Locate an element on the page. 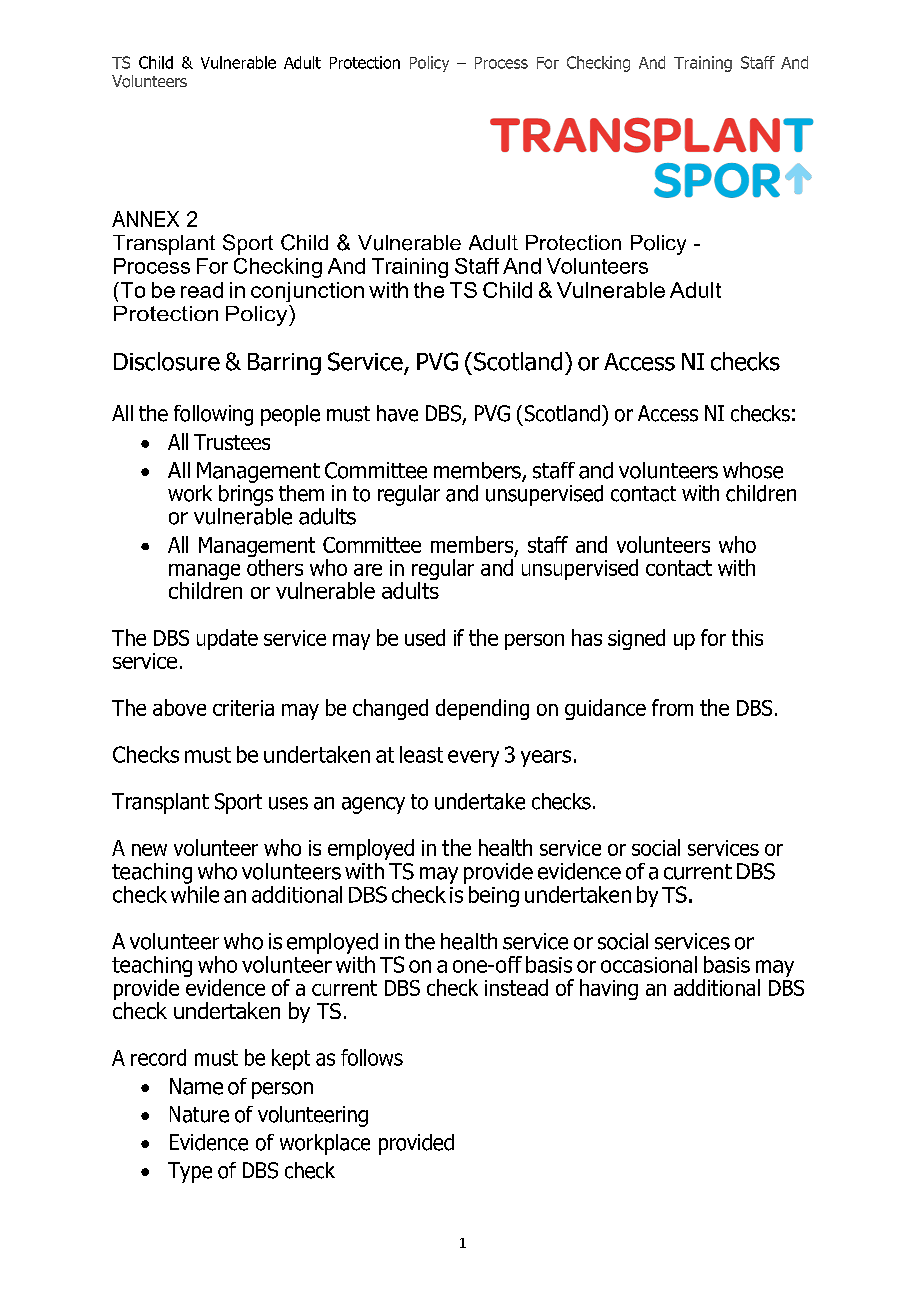 The height and width of the image is (1307, 924). whose is located at coordinates (753, 470).
